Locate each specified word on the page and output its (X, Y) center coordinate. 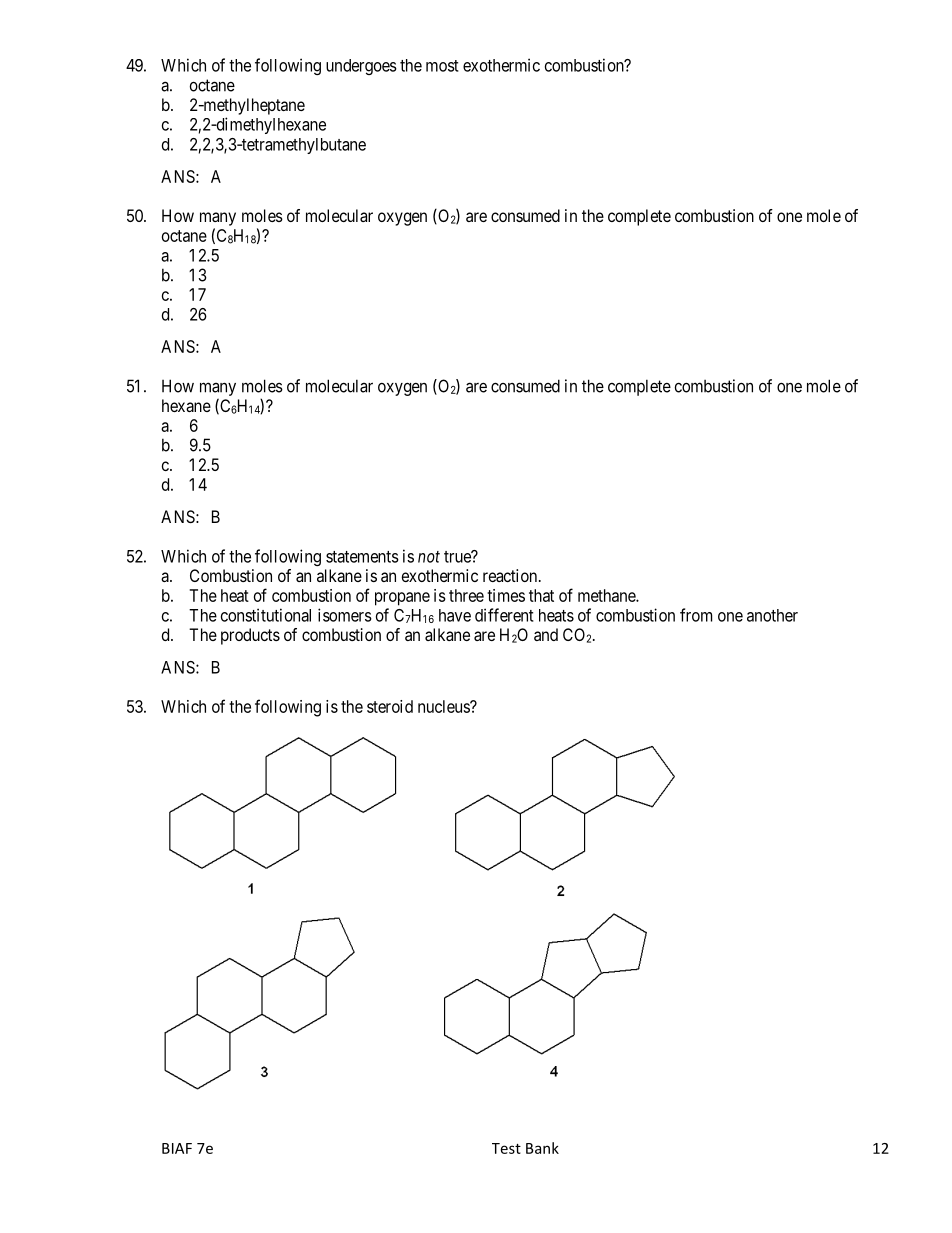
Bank (542, 1148)
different (504, 615)
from (696, 615)
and (546, 634)
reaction (511, 575)
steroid (390, 706)
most (442, 66)
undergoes (361, 67)
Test (506, 1148)
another (772, 615)
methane (607, 595)
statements (362, 557)
